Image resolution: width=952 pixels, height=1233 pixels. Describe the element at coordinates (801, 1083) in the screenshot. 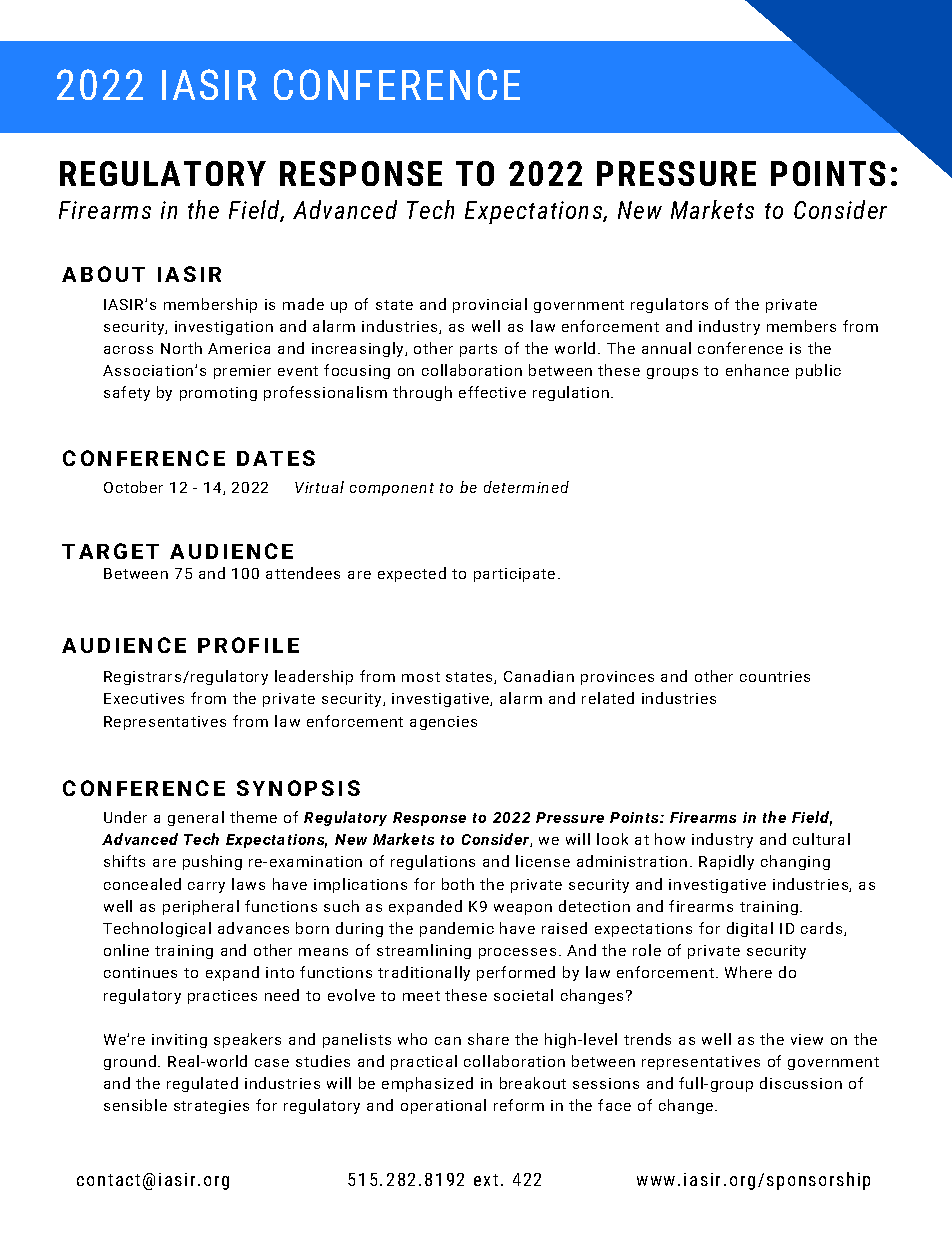

I see `discussion` at that location.
